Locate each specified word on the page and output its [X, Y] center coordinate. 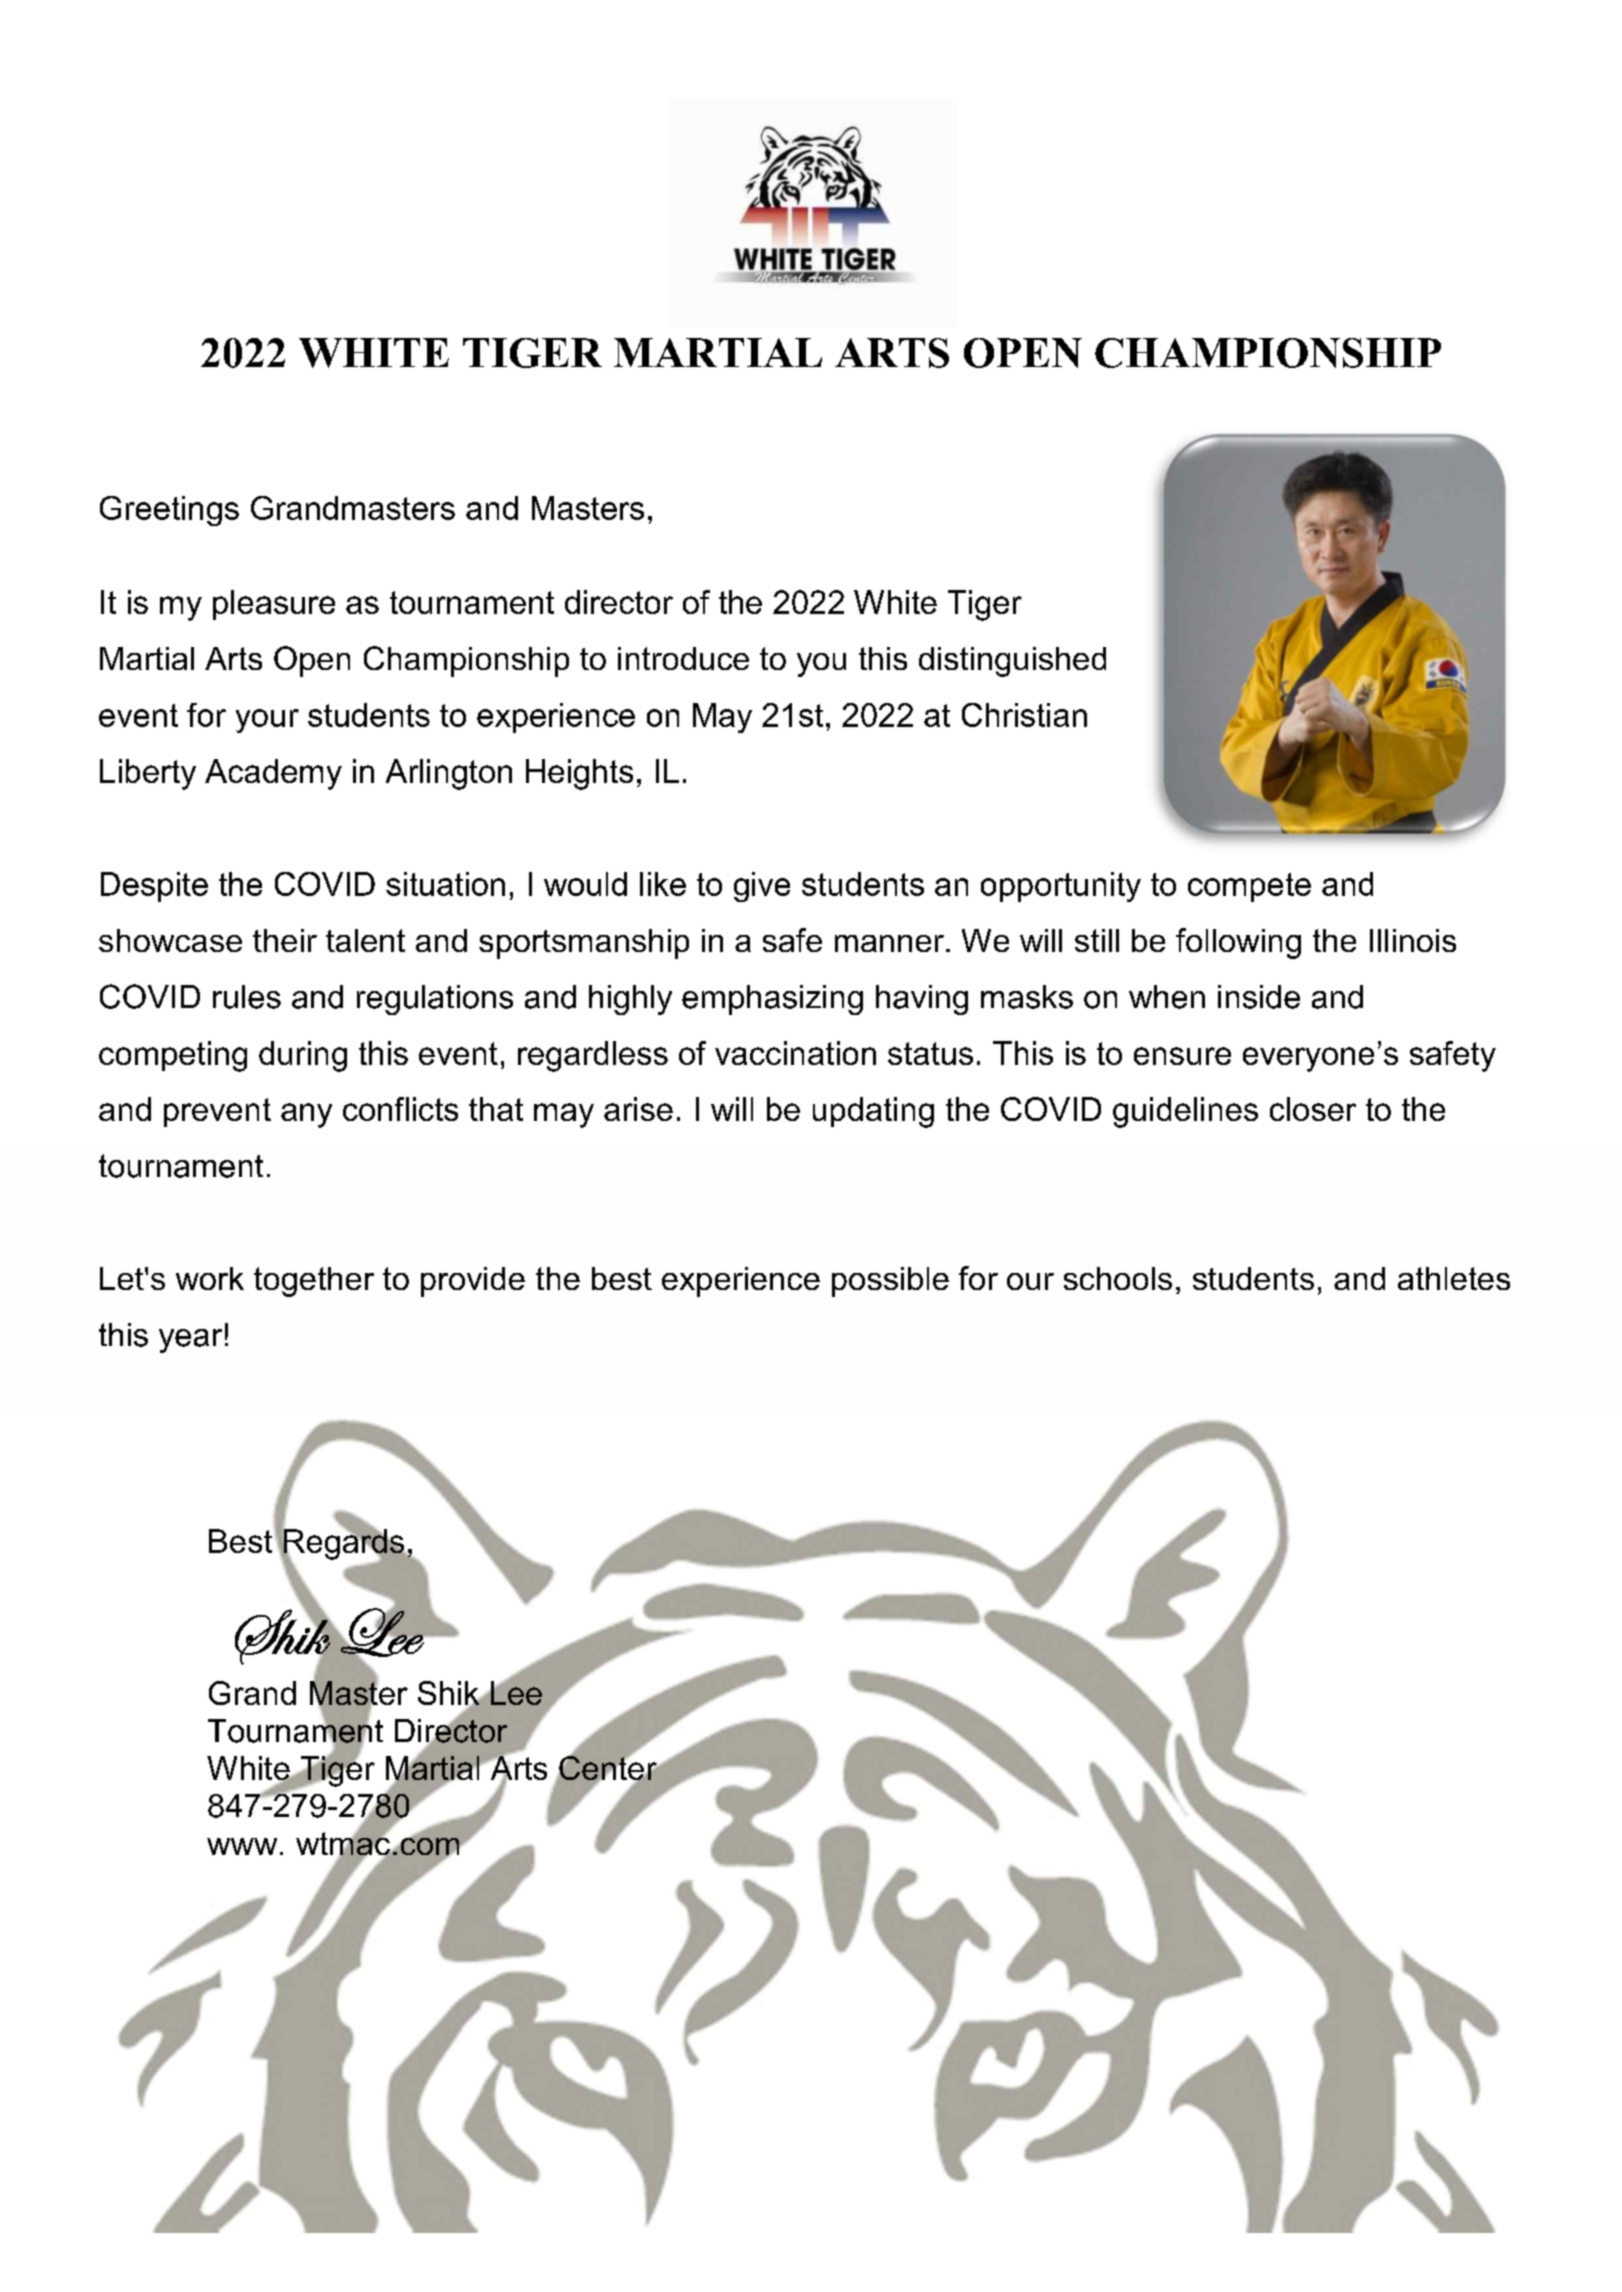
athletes [1454, 1278]
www [242, 1846]
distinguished [1012, 662]
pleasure [274, 605]
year [190, 1341]
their [285, 940]
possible [890, 1282]
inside [1259, 997]
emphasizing [772, 1000]
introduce [683, 658]
